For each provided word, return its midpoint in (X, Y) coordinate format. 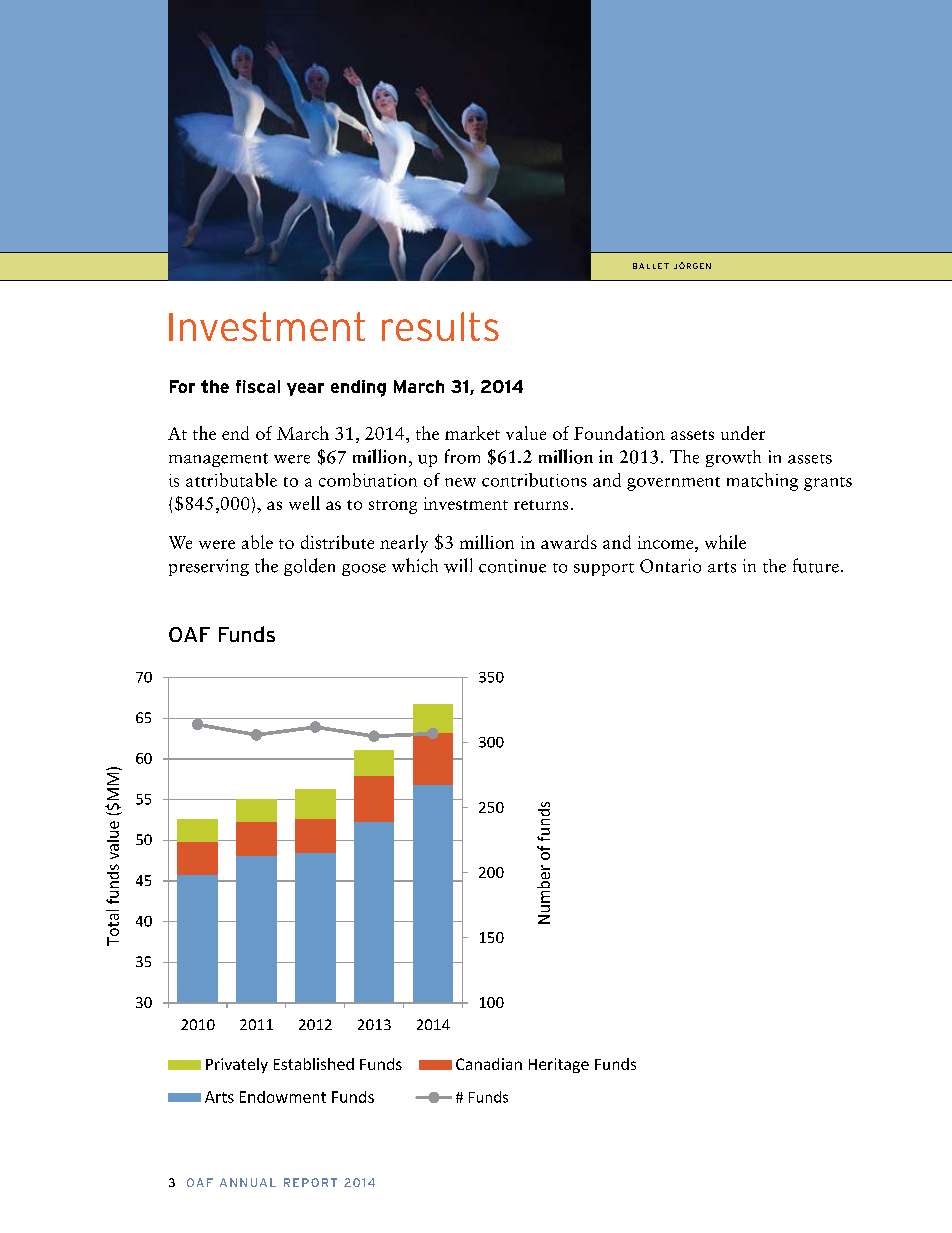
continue (512, 566)
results (440, 326)
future (816, 565)
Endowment (283, 1097)
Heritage (559, 1065)
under (743, 433)
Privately (237, 1065)
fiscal (258, 386)
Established (314, 1064)
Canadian (489, 1064)
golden (309, 567)
